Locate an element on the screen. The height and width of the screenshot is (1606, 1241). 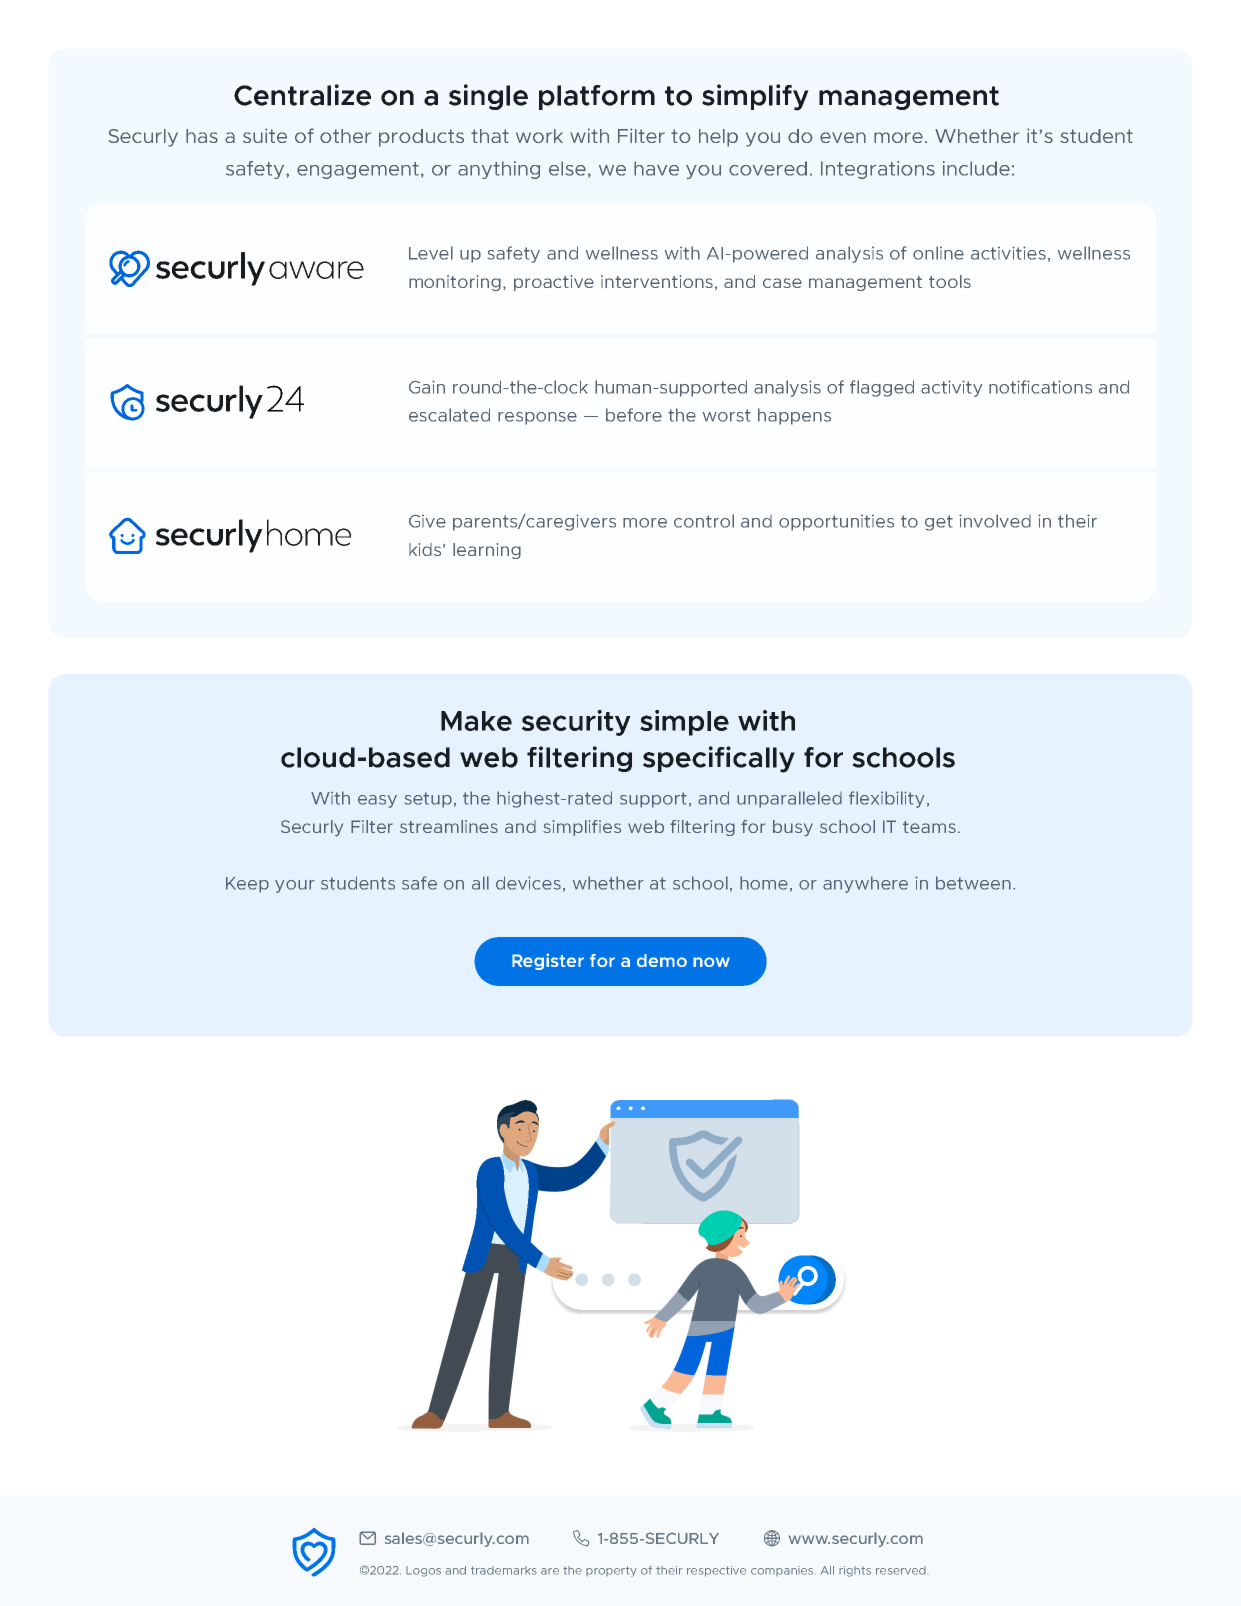
include is located at coordinates (976, 168).
